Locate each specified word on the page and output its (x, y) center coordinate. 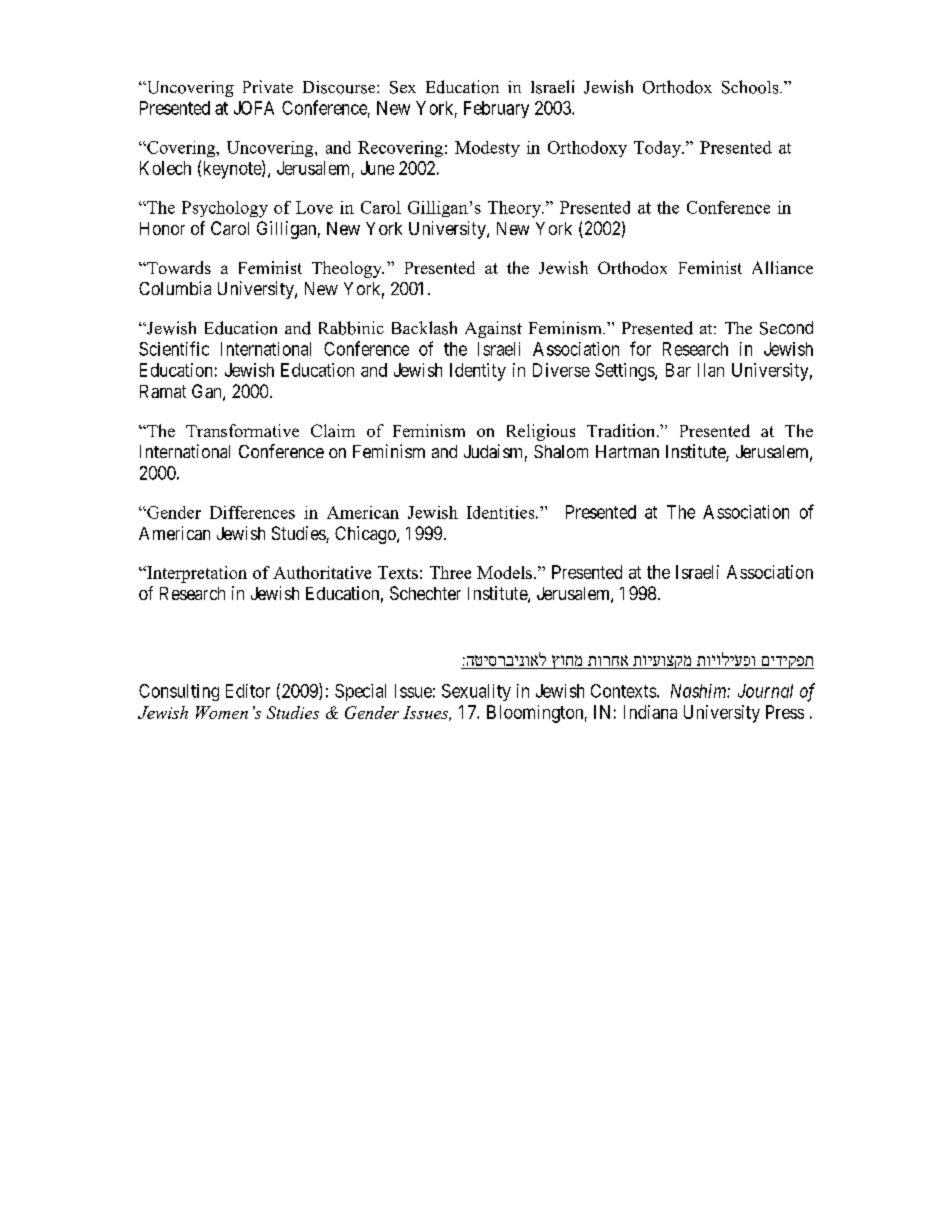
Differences (252, 512)
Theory (515, 209)
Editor (248, 691)
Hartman (627, 451)
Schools (751, 87)
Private (268, 86)
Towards (178, 267)
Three (450, 572)
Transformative (242, 430)
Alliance (782, 267)
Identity (478, 372)
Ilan (711, 370)
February (496, 109)
